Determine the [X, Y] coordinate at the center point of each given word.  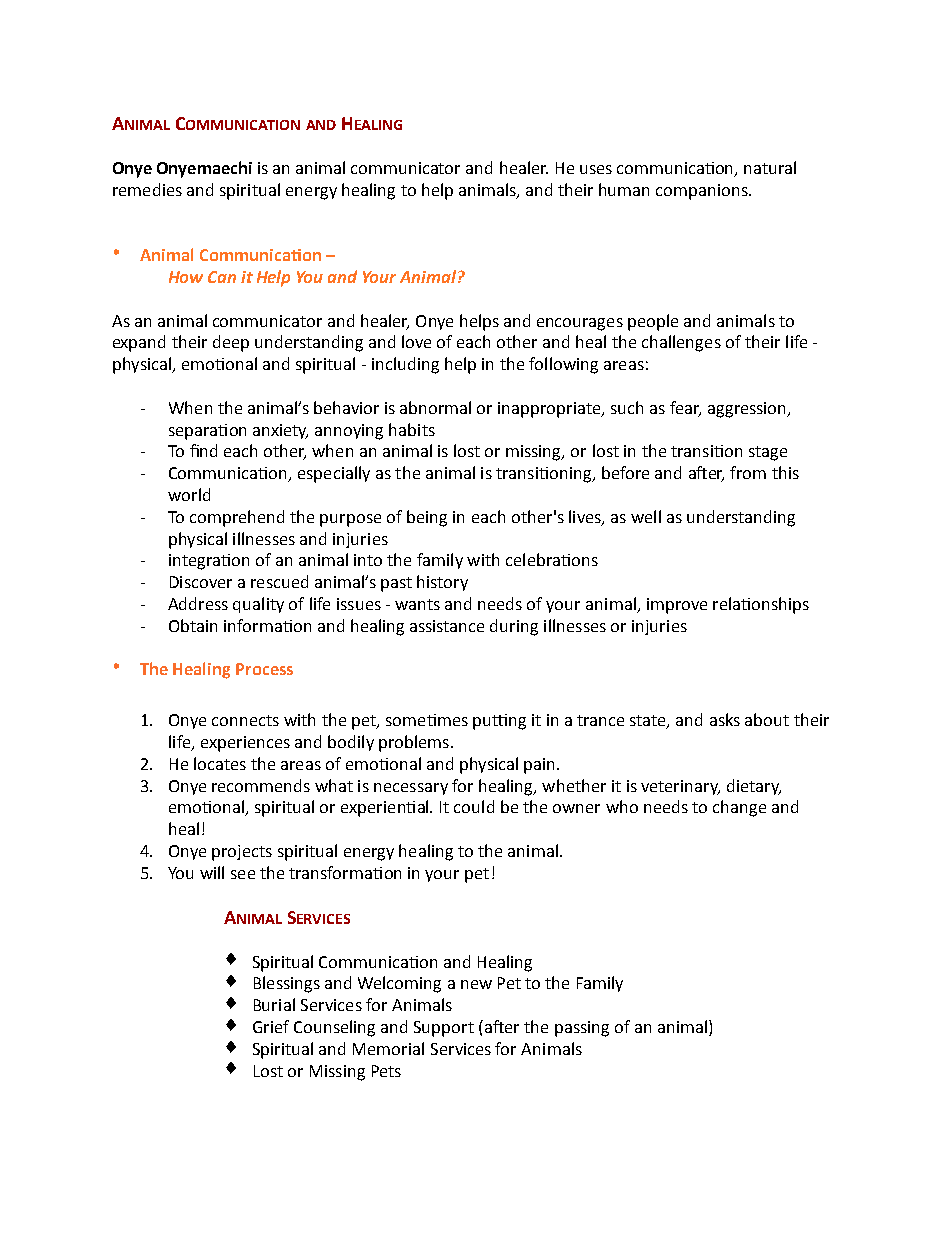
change [739, 808]
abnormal [435, 407]
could [474, 806]
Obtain [193, 625]
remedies [147, 189]
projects [242, 853]
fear [685, 408]
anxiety [280, 431]
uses [596, 169]
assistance [447, 626]
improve [677, 606]
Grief [271, 1026]
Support [444, 1029]
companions [703, 192]
